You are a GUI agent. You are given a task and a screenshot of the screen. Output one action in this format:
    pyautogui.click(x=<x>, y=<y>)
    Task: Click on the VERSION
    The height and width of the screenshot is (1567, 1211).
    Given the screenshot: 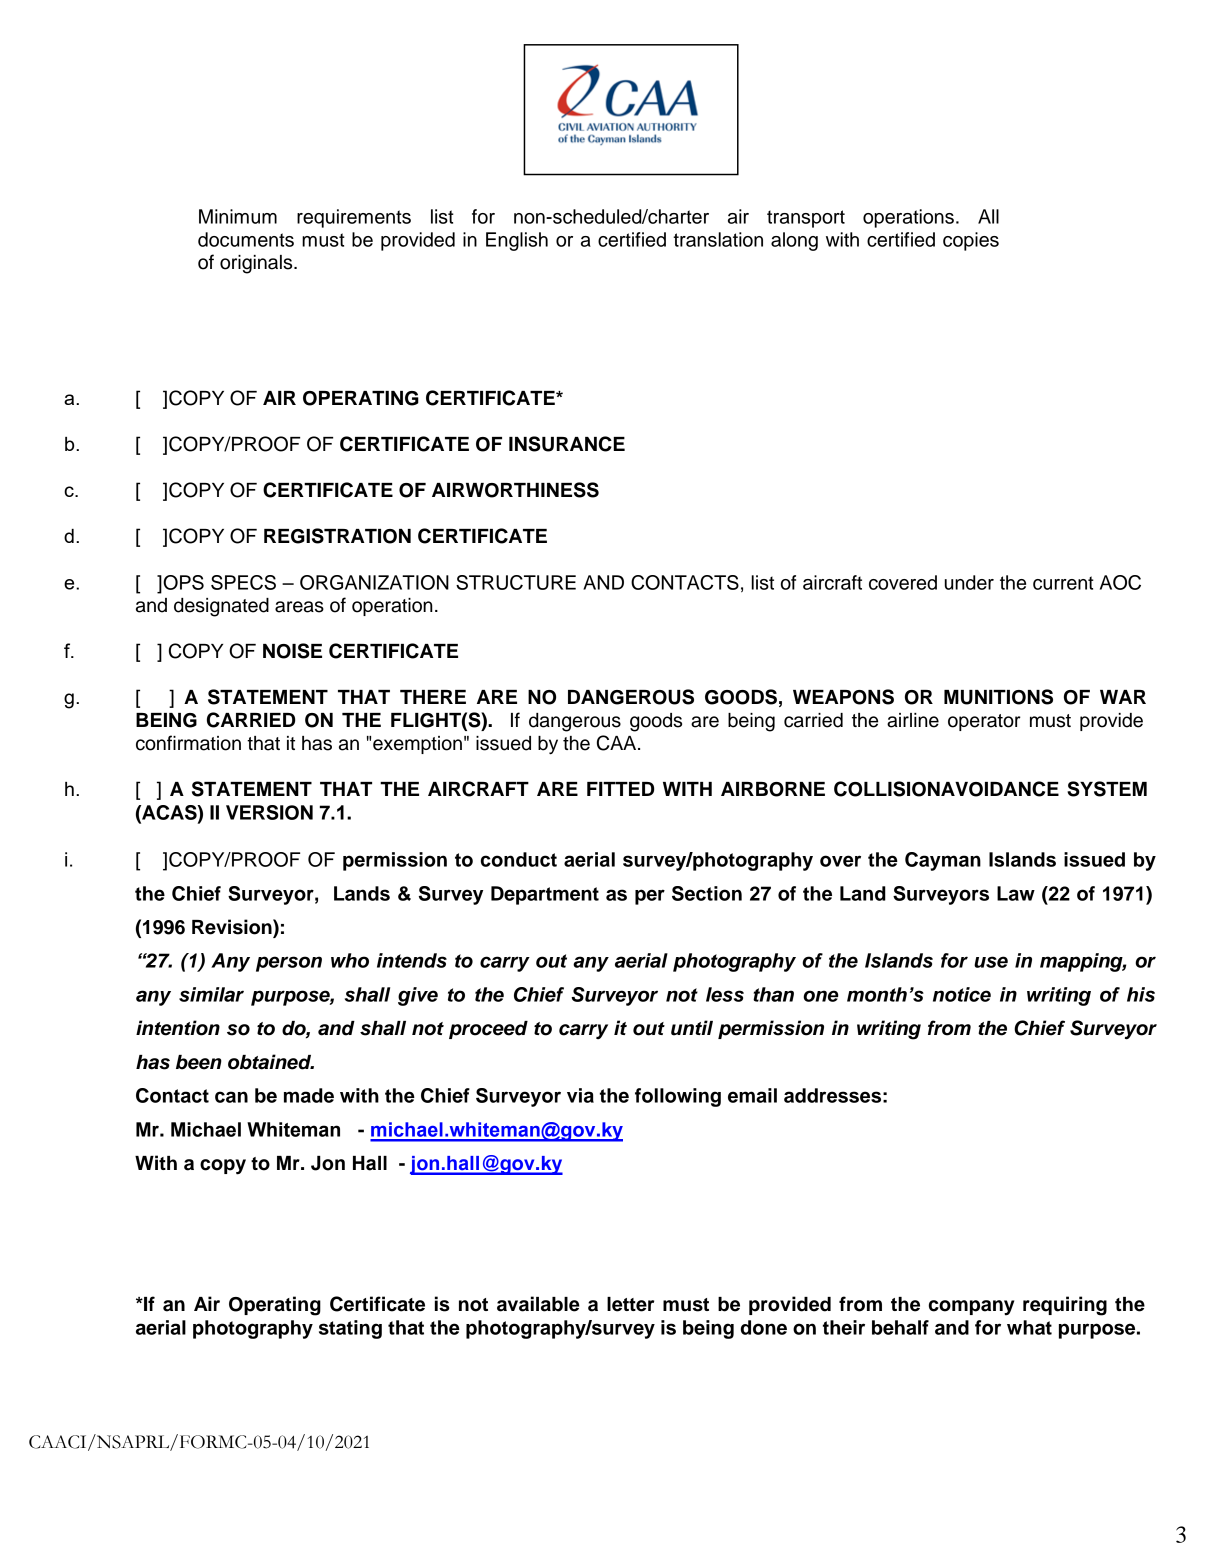 What is the action you would take?
    pyautogui.click(x=269, y=812)
